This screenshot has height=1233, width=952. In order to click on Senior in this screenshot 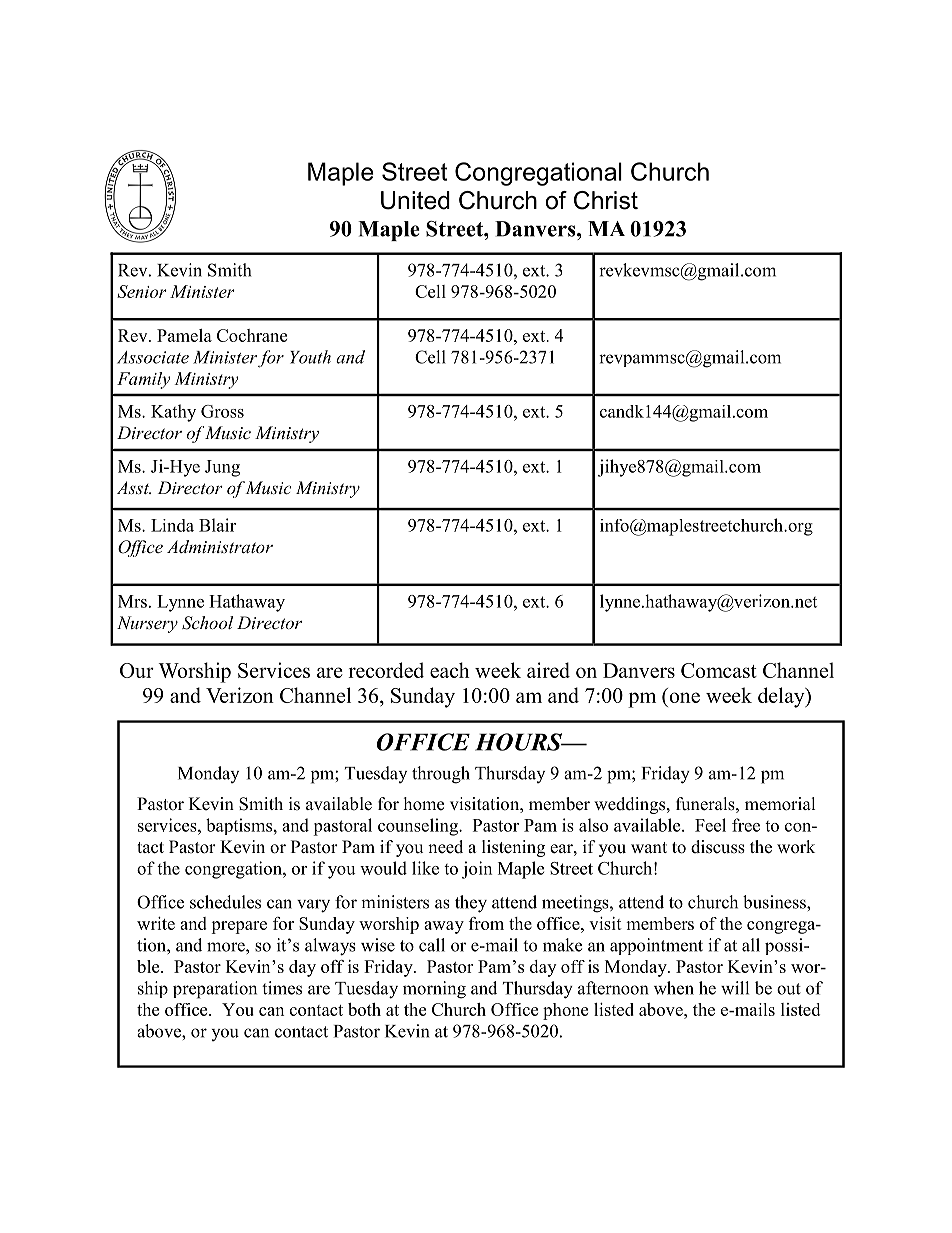, I will do `click(142, 291)`.
